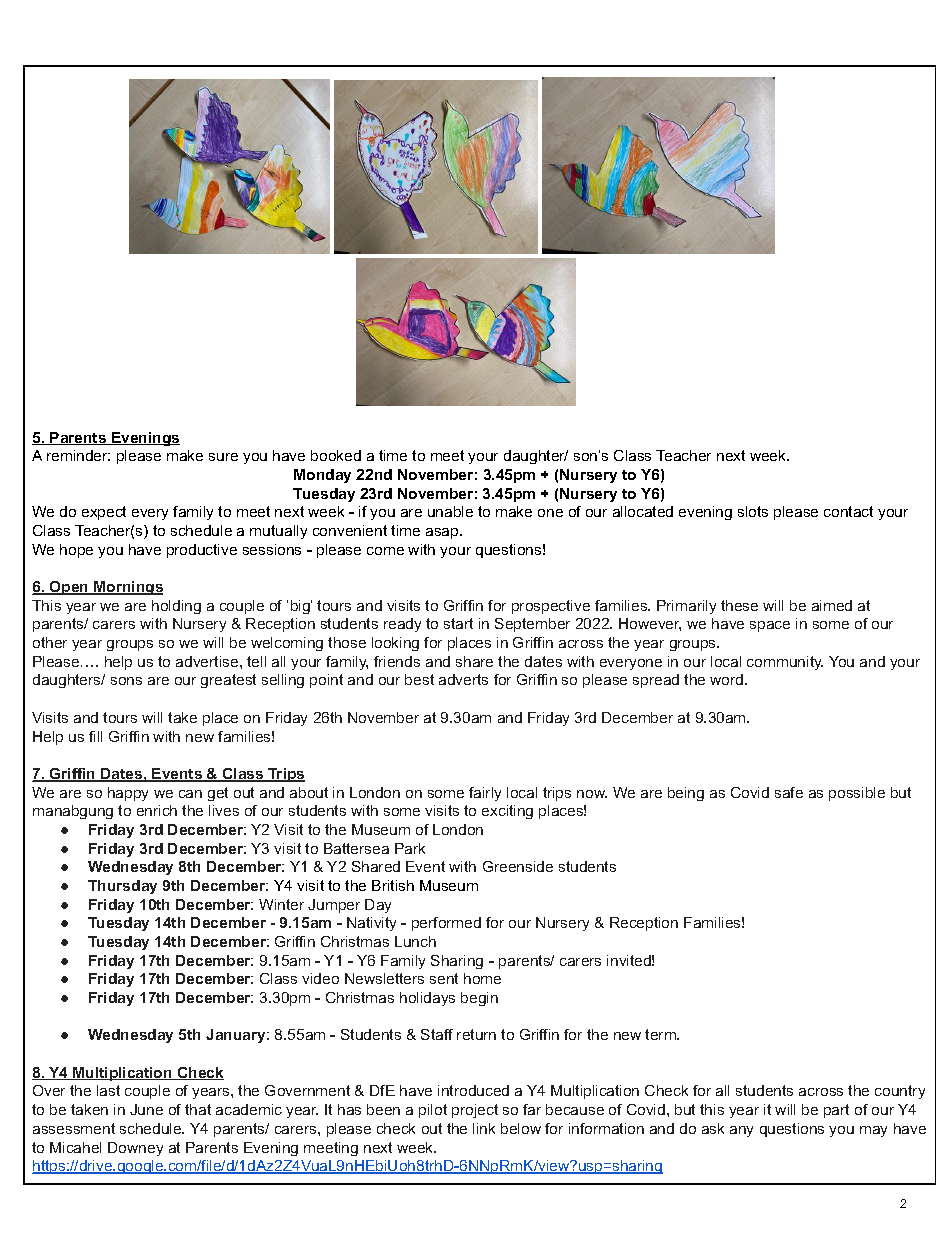  I want to click on sons, so click(126, 681).
